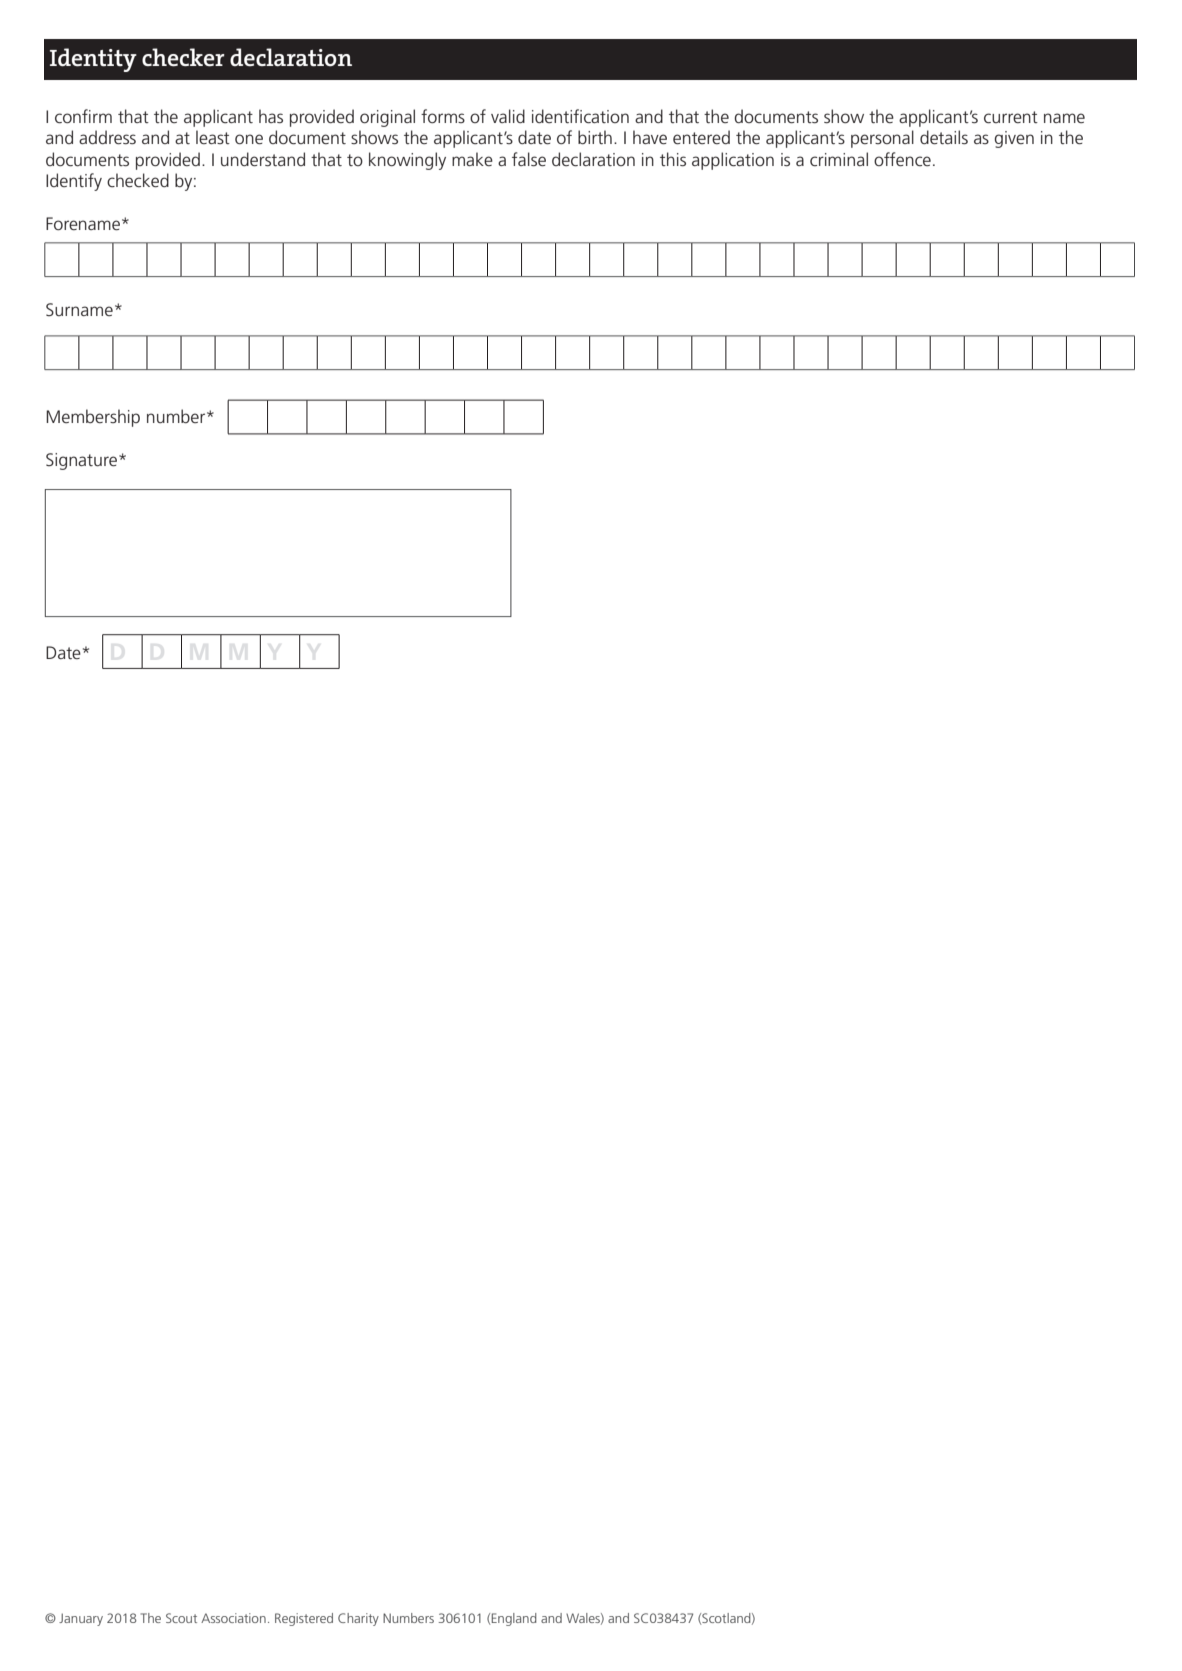 Image resolution: width=1182 pixels, height=1671 pixels. I want to click on Registered, so click(304, 1619).
